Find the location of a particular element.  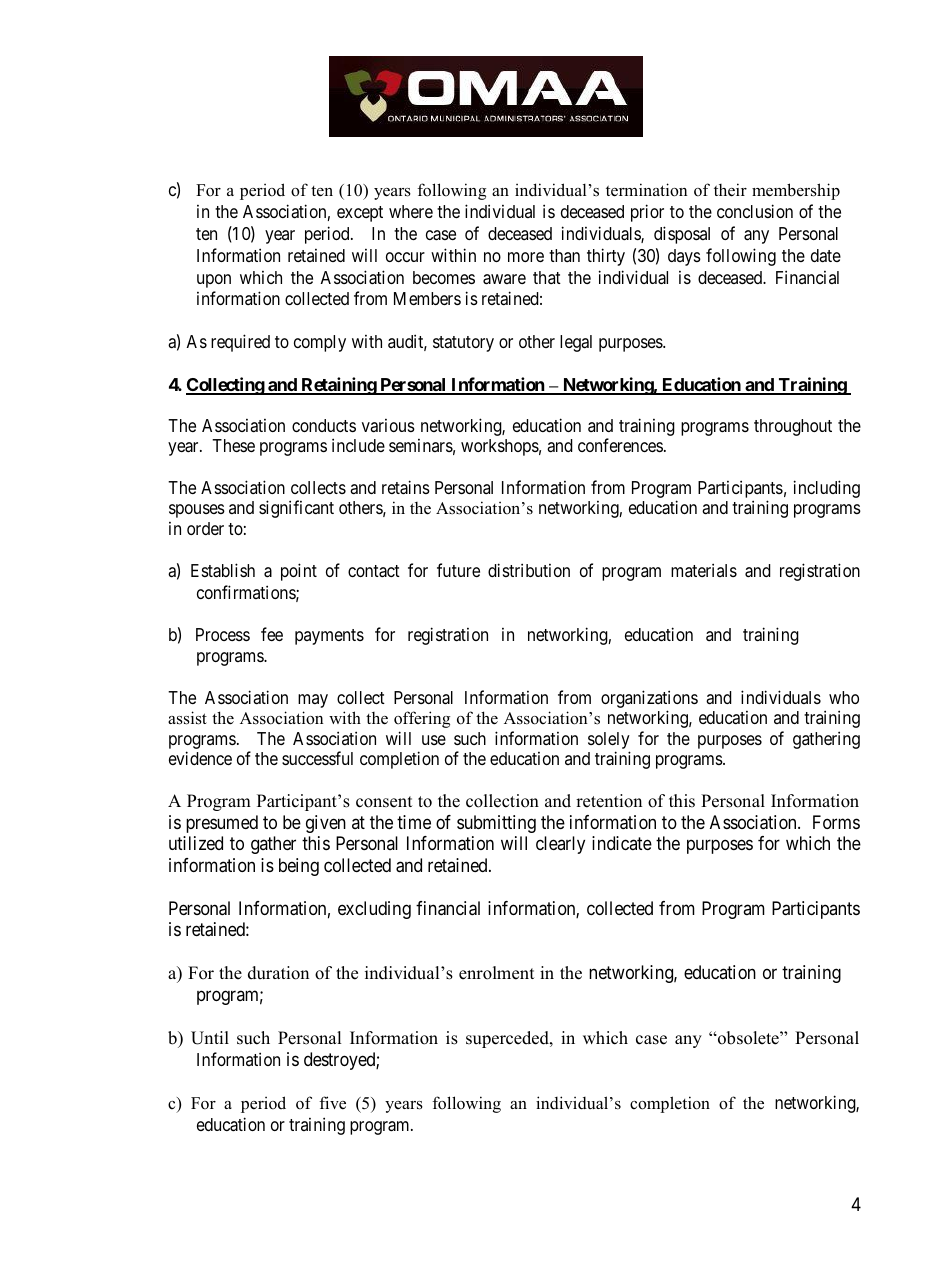

who is located at coordinates (844, 697).
